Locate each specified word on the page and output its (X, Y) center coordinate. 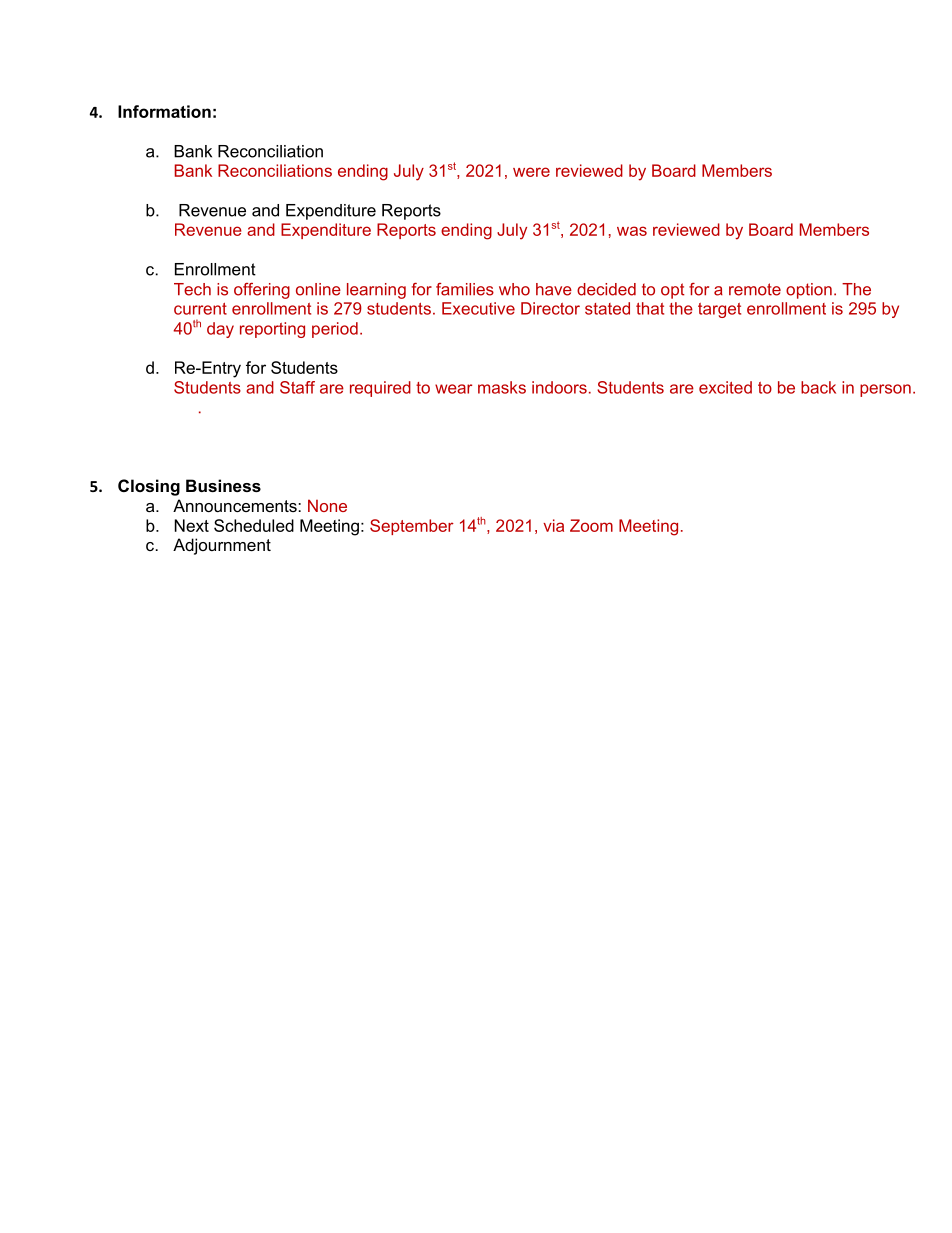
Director (550, 308)
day (220, 330)
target (719, 310)
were (531, 172)
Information (164, 111)
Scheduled (254, 525)
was (632, 231)
